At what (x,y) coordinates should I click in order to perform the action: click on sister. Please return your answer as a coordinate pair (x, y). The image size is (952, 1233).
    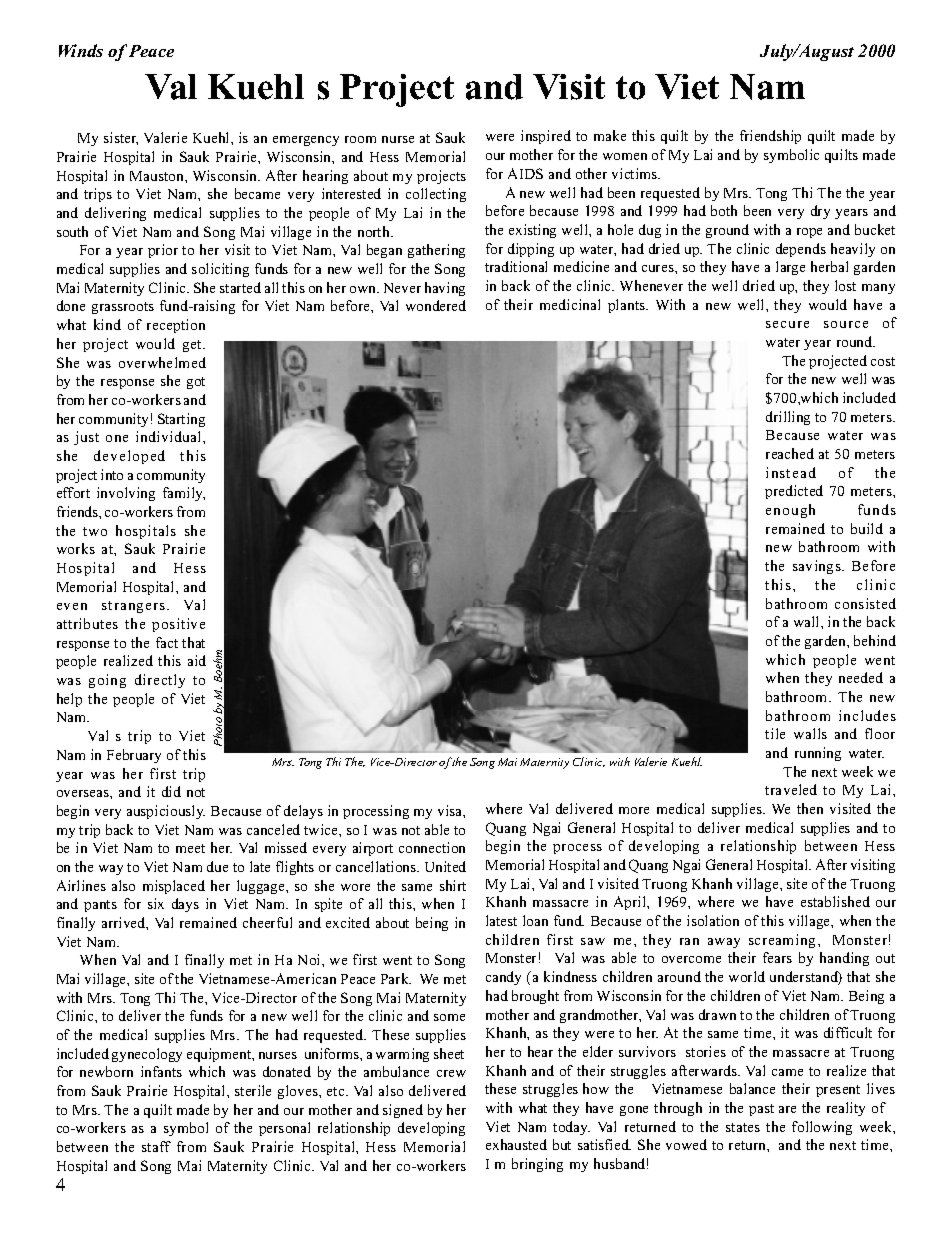
    Looking at the image, I should click on (121, 138).
